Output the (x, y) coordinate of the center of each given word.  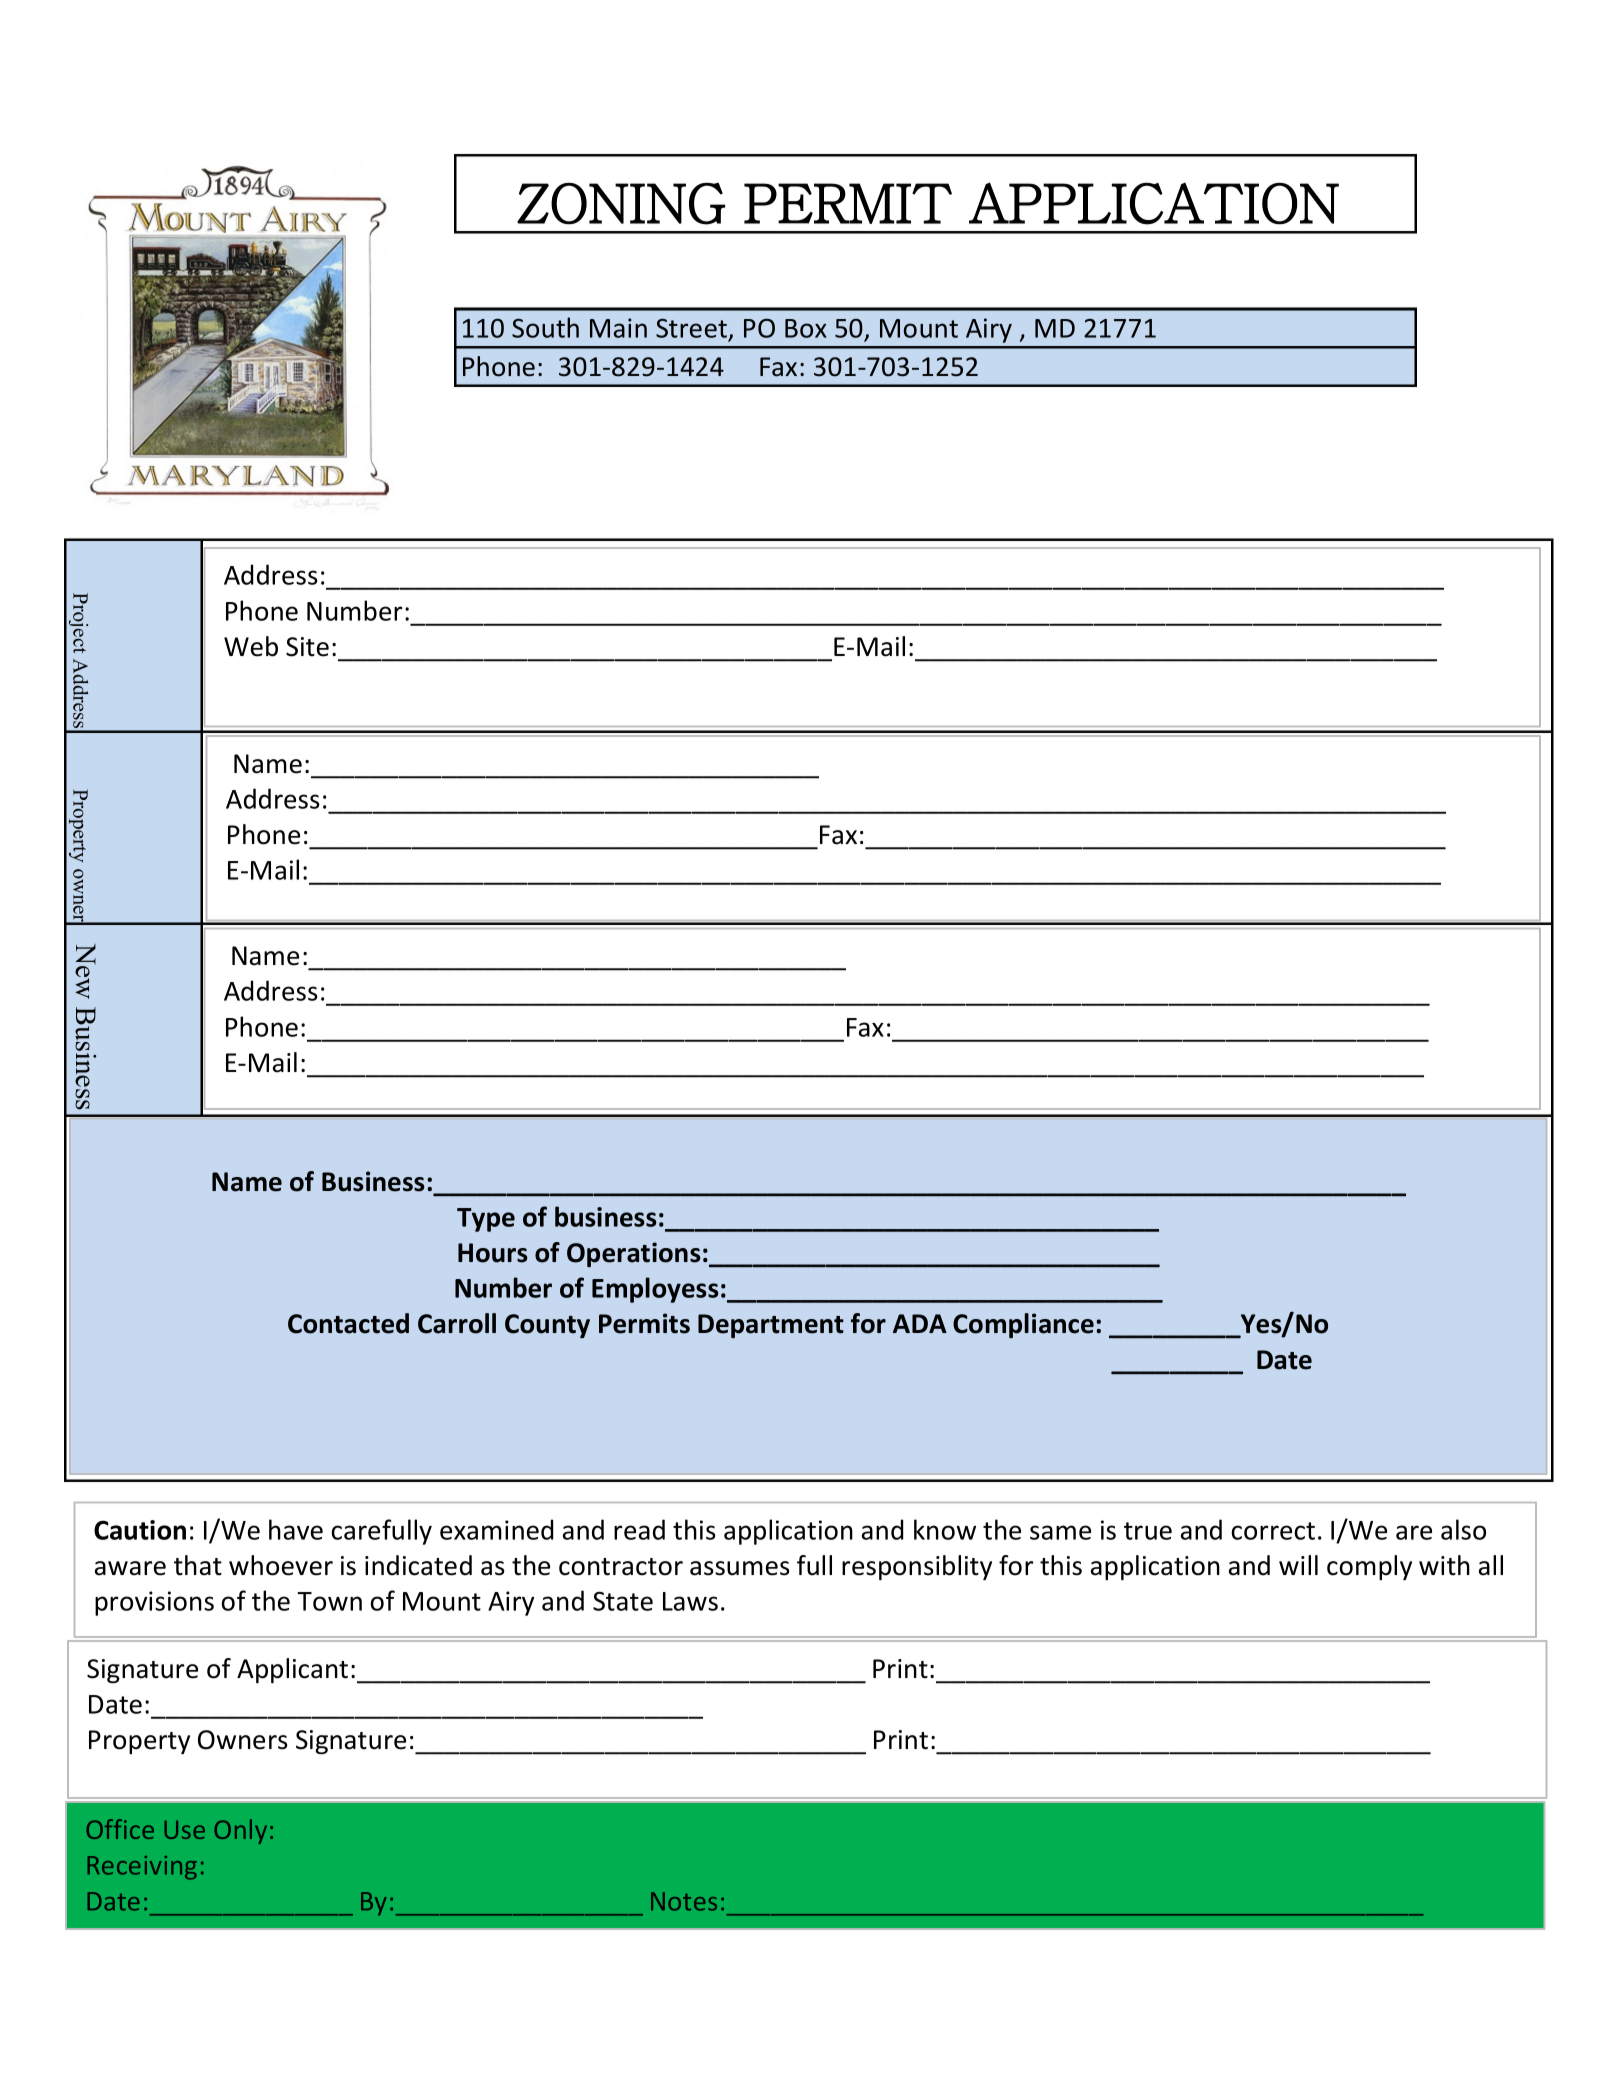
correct (1273, 1531)
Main (618, 328)
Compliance (1023, 1325)
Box (806, 328)
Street (692, 330)
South (545, 327)
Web (251, 646)
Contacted (348, 1323)
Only (240, 1831)
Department (771, 1326)
